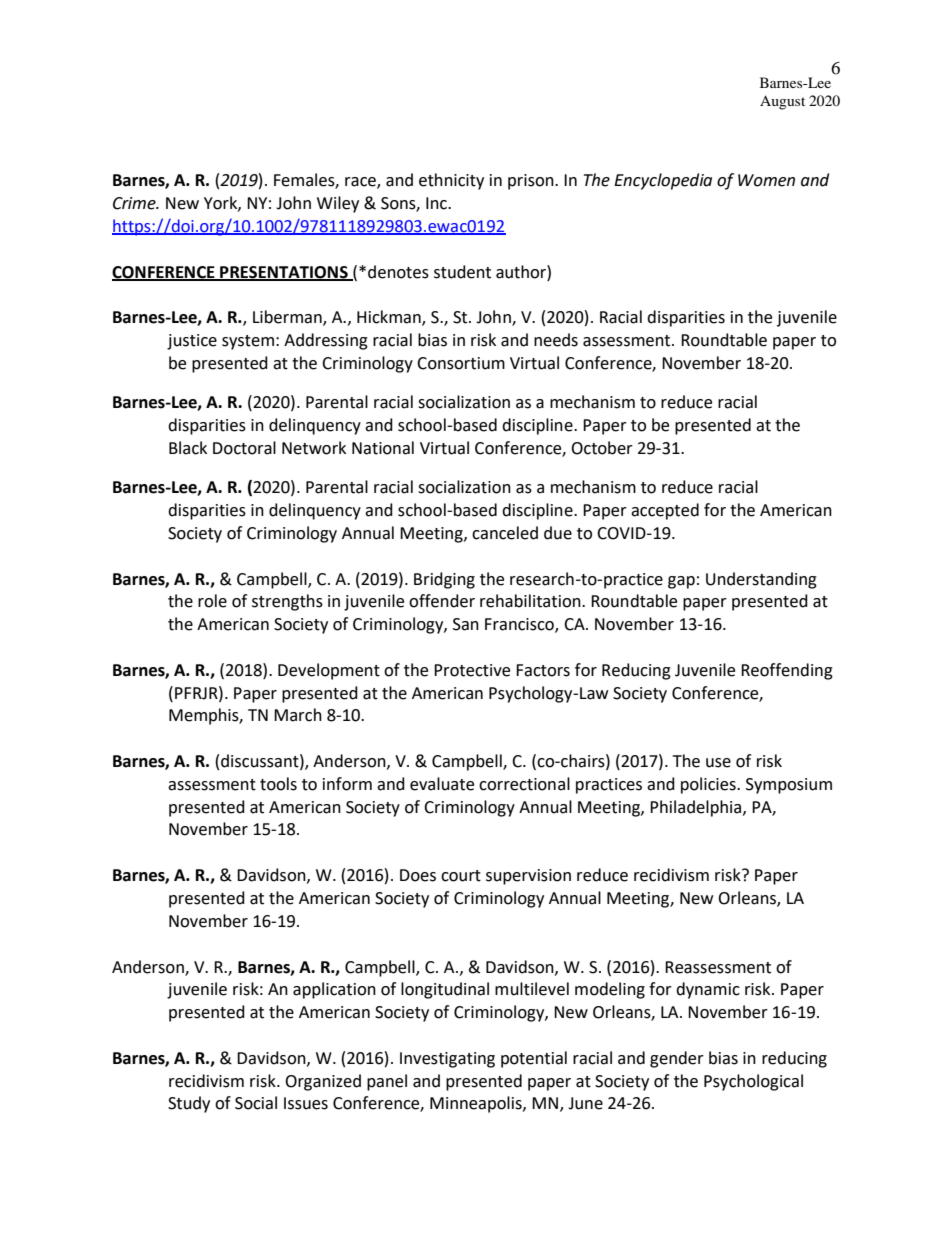 This screenshot has width=952, height=1233. What do you see at coordinates (461, 876) in the screenshot?
I see `court` at bounding box center [461, 876].
